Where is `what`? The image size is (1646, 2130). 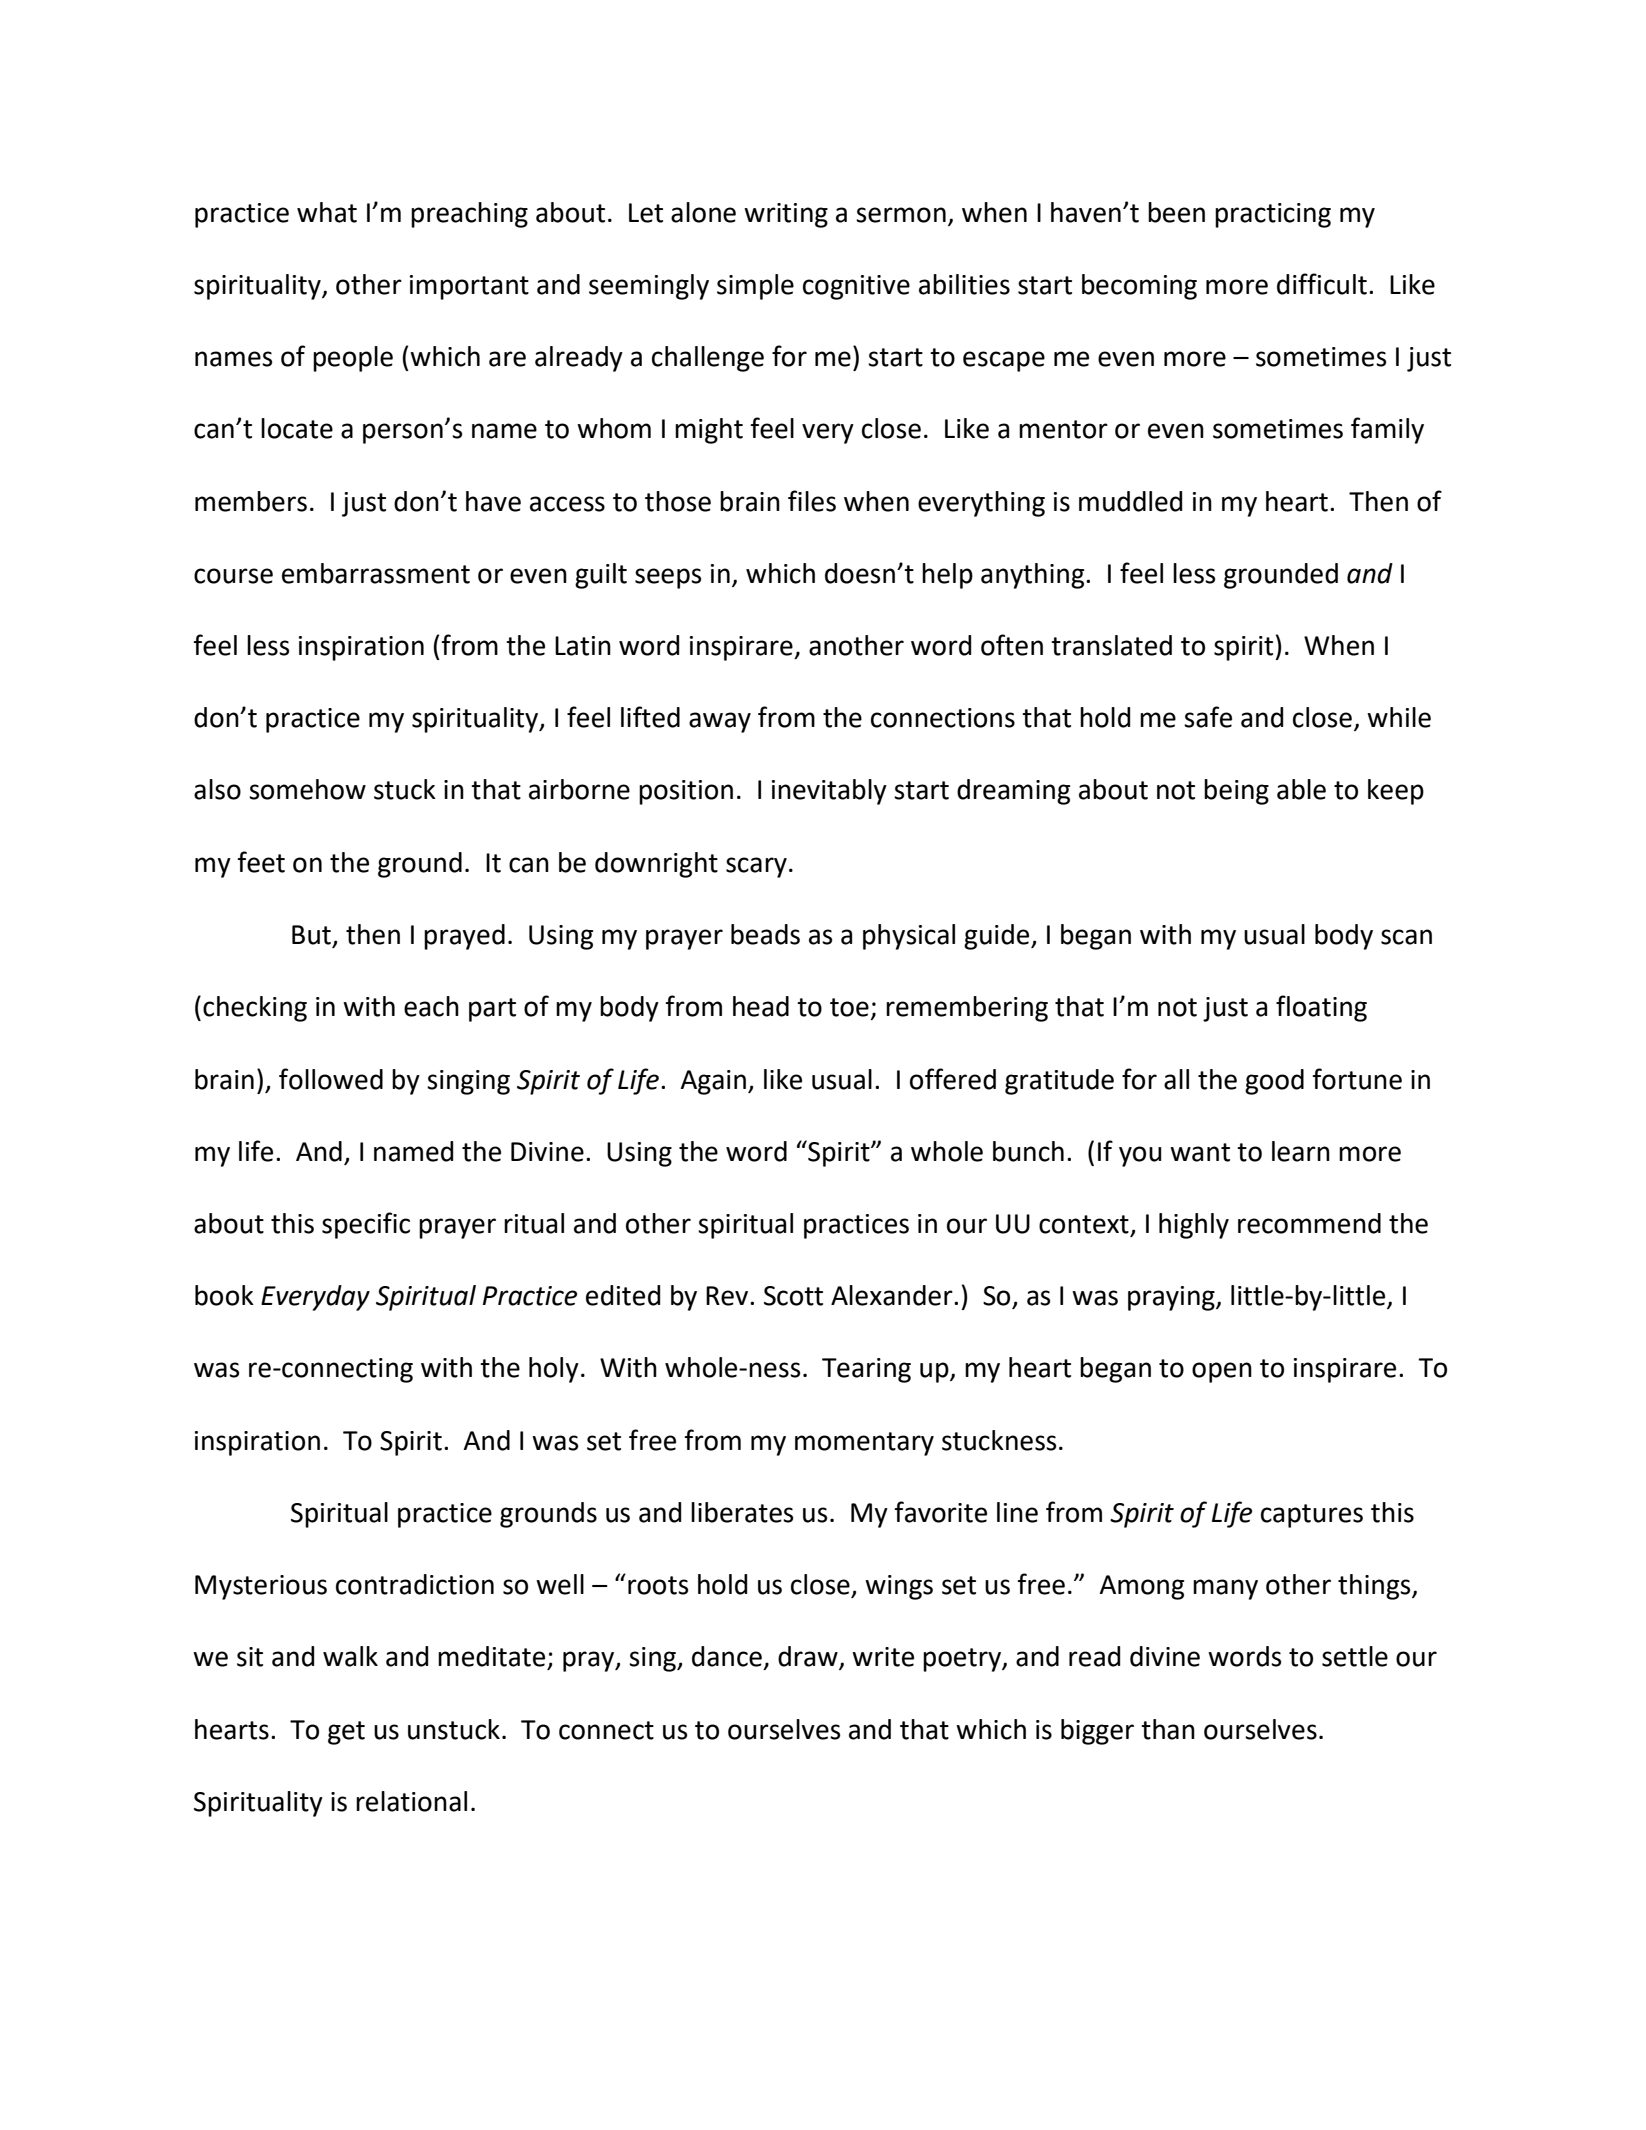 what is located at coordinates (327, 212).
